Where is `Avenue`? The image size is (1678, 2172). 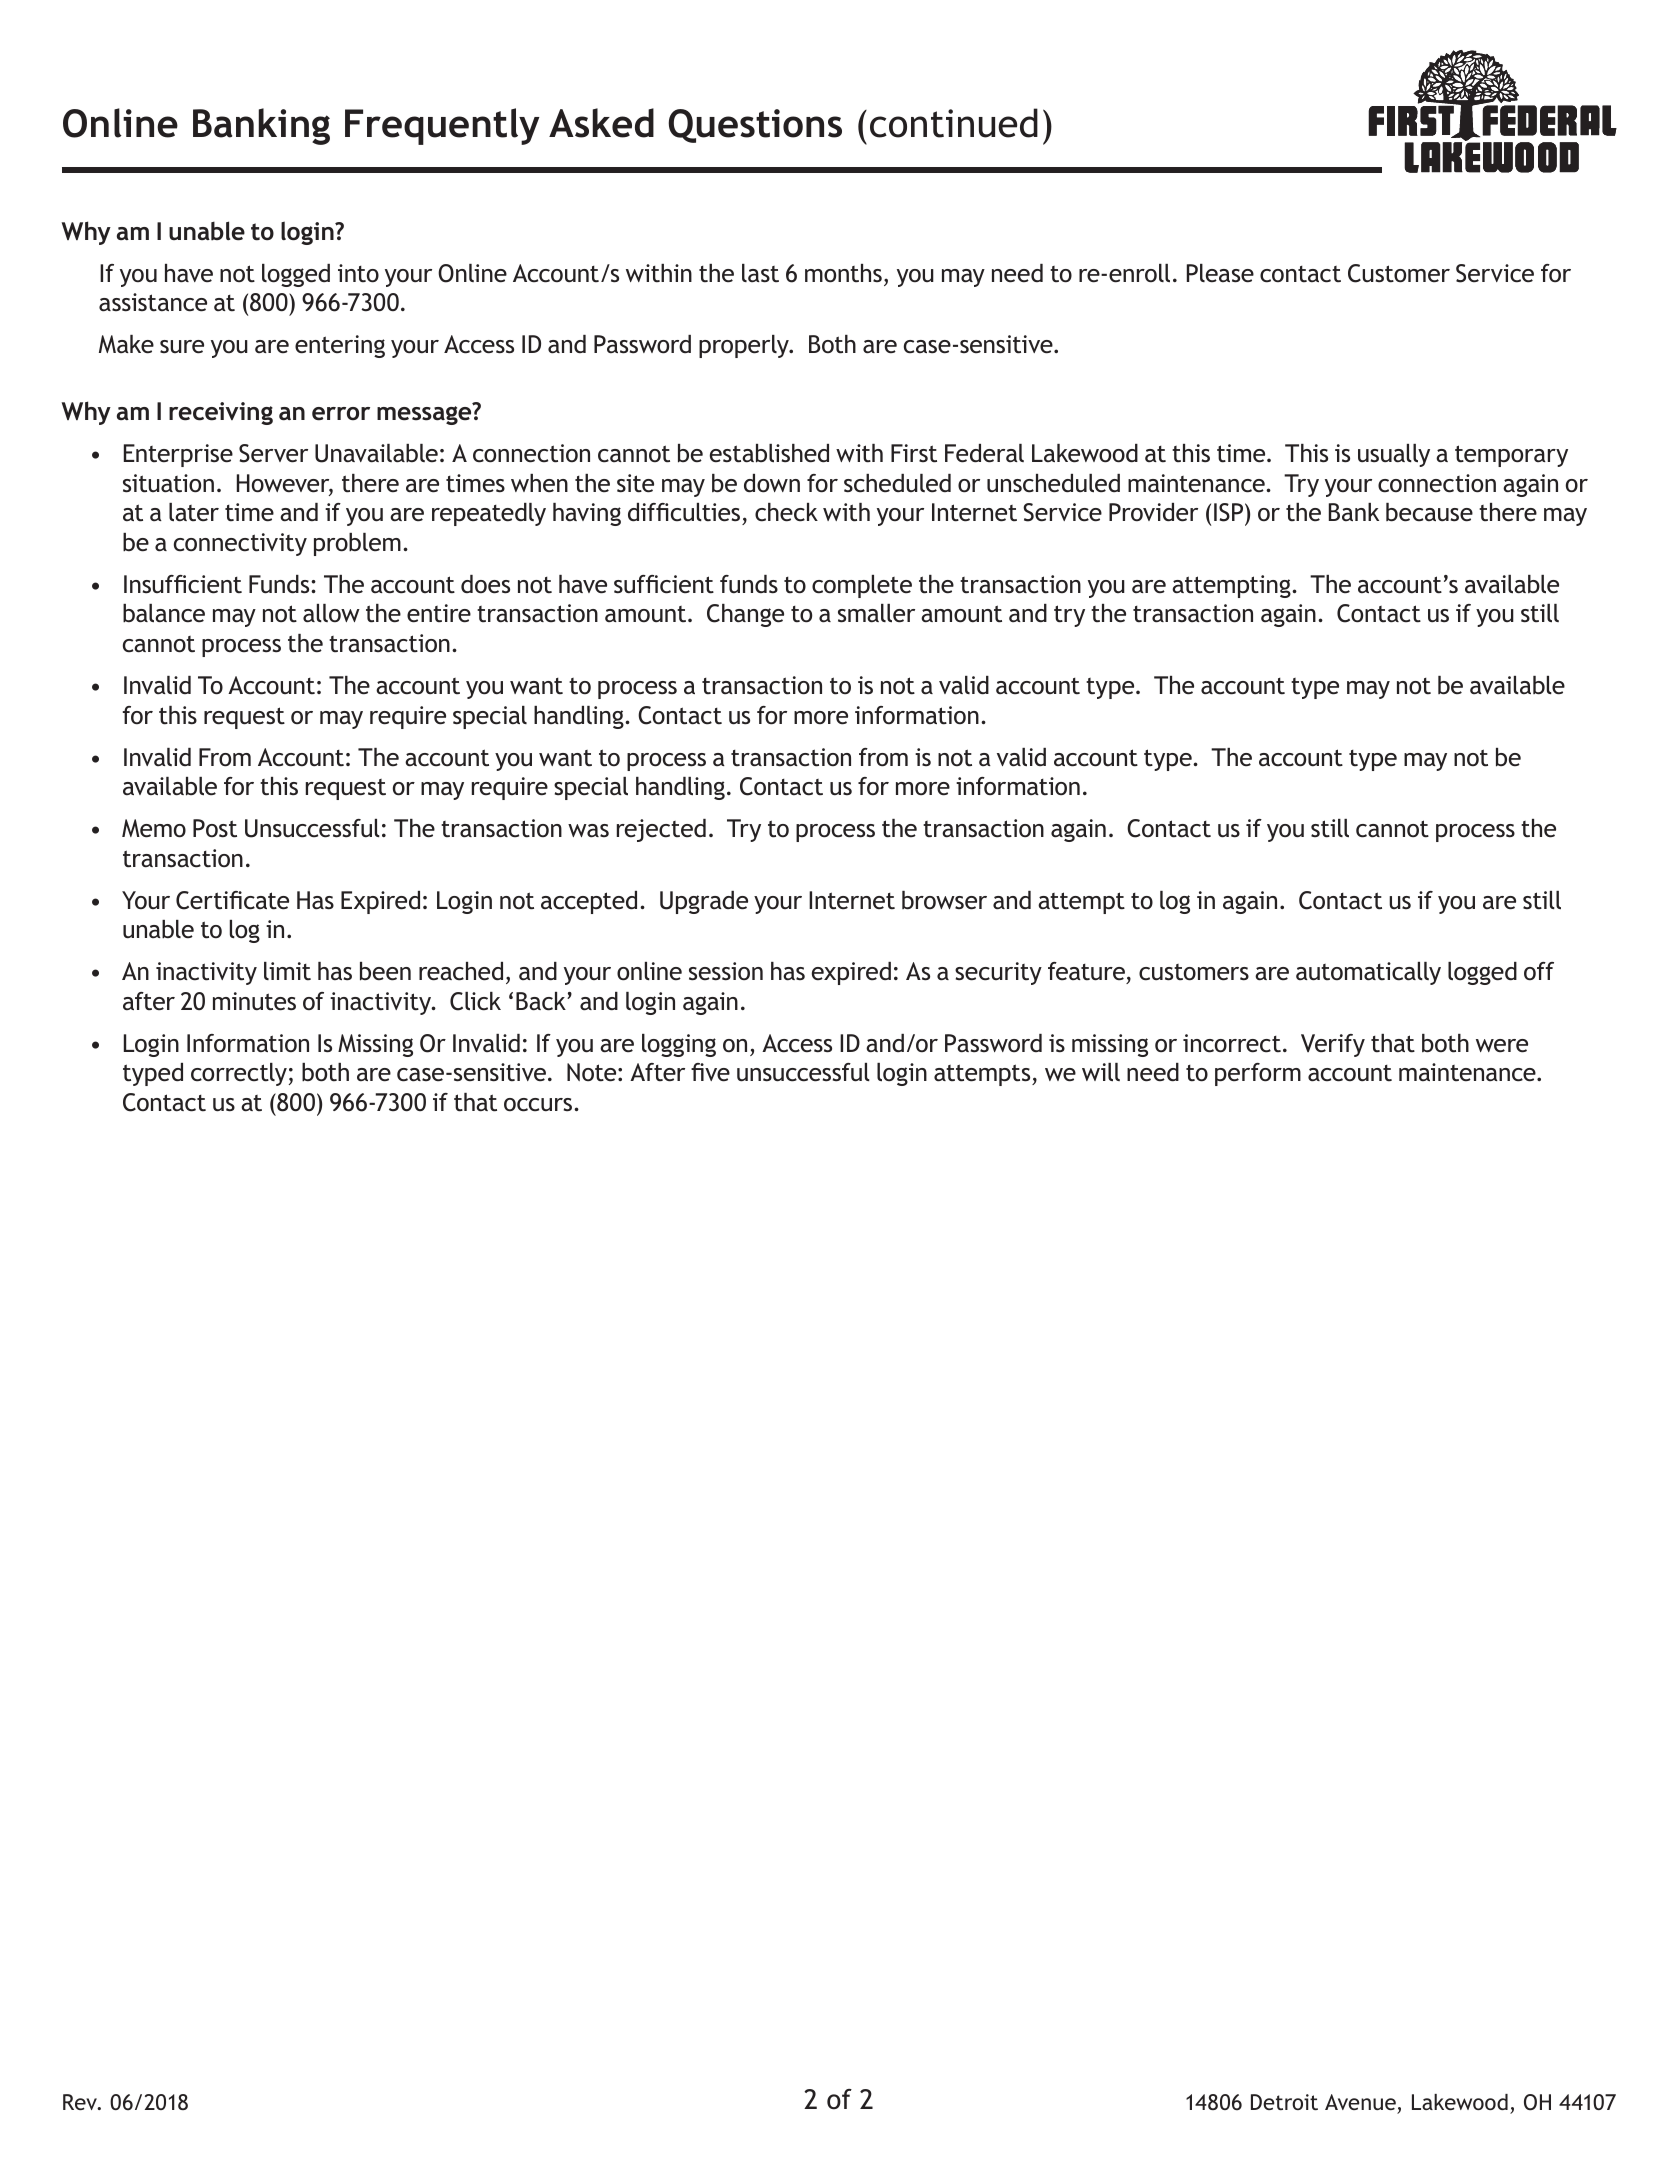 Avenue is located at coordinates (1360, 2102).
